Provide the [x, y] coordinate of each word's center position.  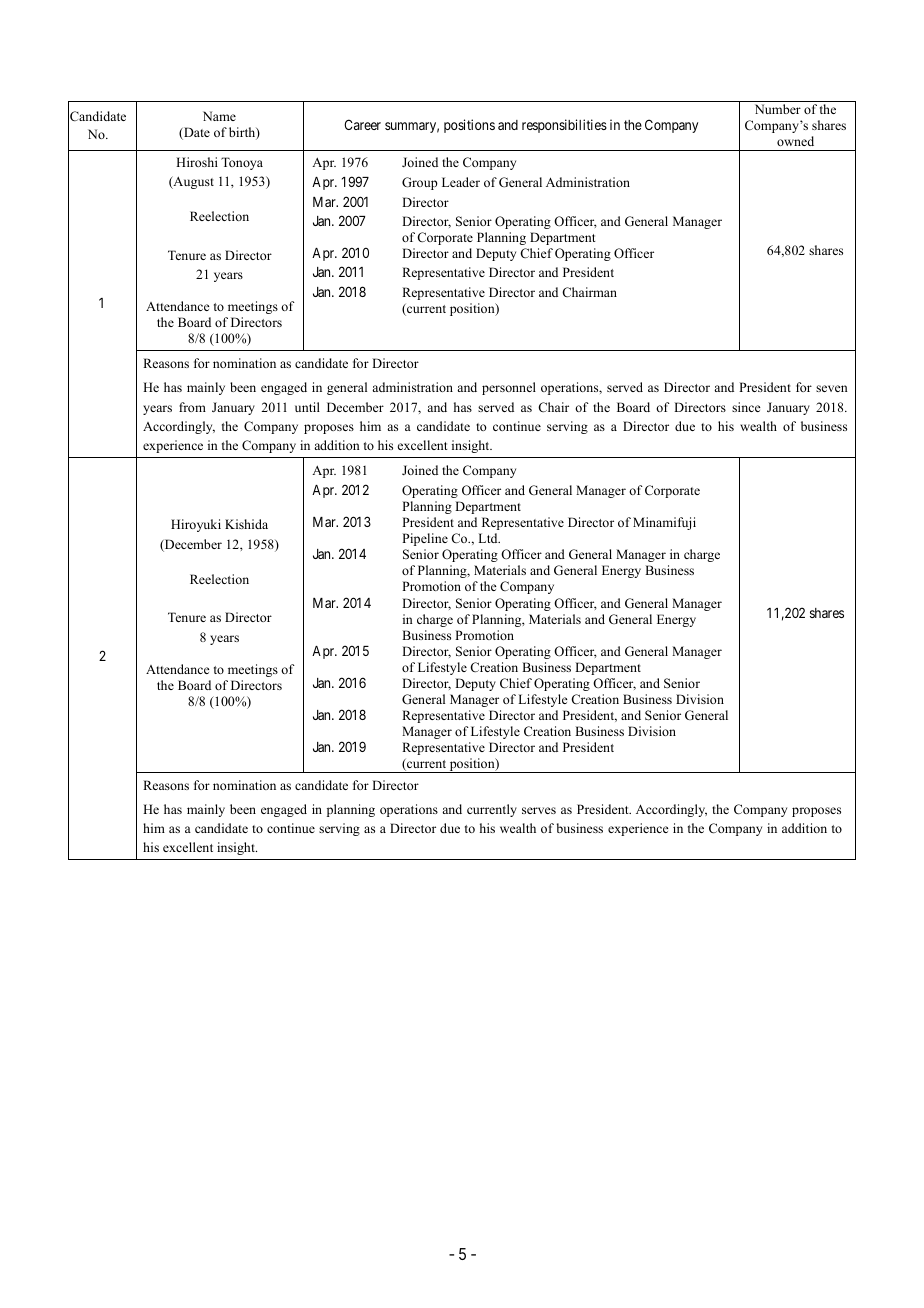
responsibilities [564, 126]
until [307, 407]
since [746, 407]
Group [420, 183]
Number [778, 109]
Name [219, 116]
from [192, 407]
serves [539, 810]
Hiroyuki [196, 525]
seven [832, 388]
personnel [509, 388]
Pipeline [425, 539]
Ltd [489, 538]
